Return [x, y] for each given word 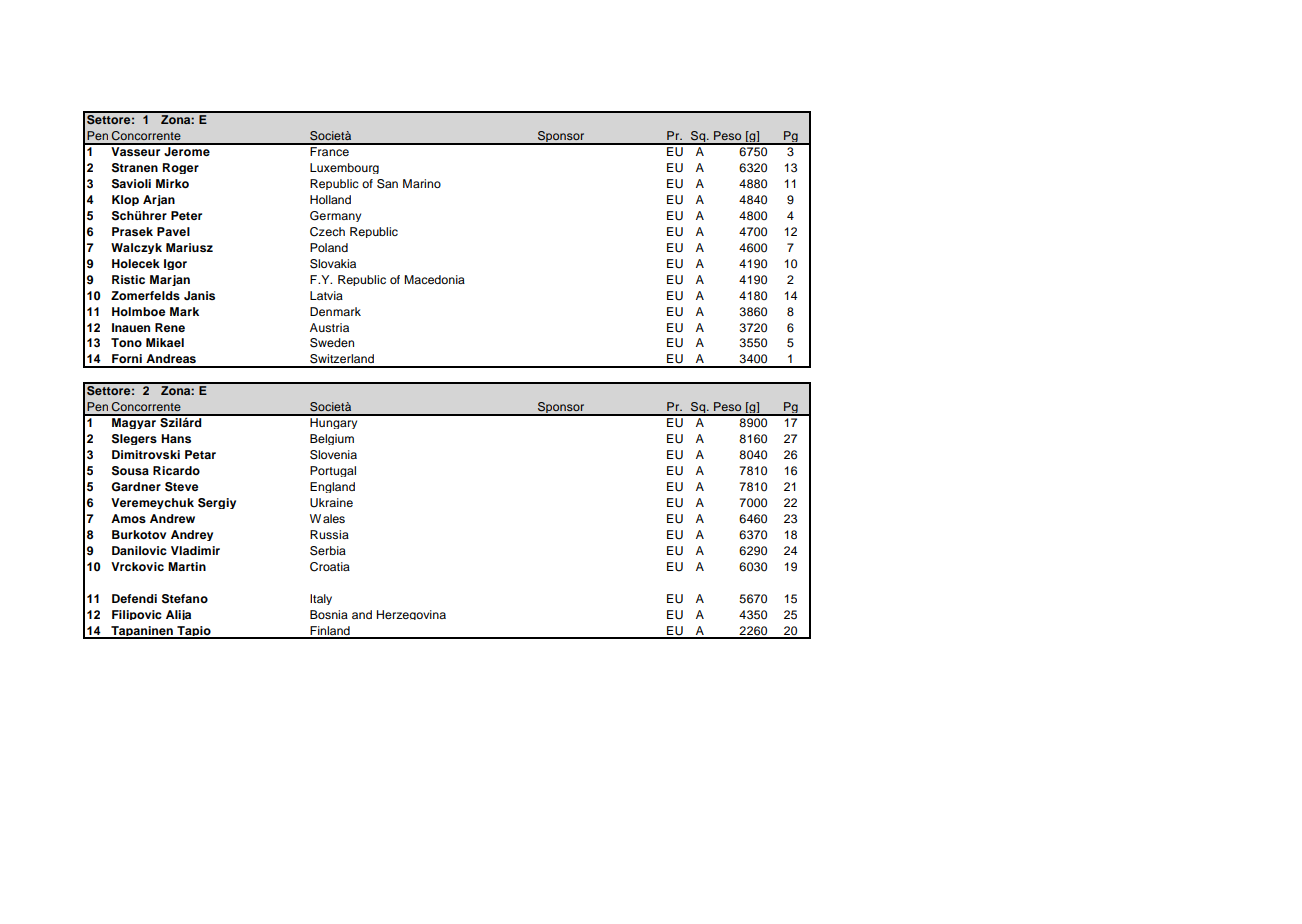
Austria [329, 327]
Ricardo [176, 470]
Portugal [333, 471]
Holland [330, 199]
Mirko [172, 183]
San [387, 184]
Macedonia [434, 279]
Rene [170, 327]
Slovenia [333, 455]
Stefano [185, 599]
